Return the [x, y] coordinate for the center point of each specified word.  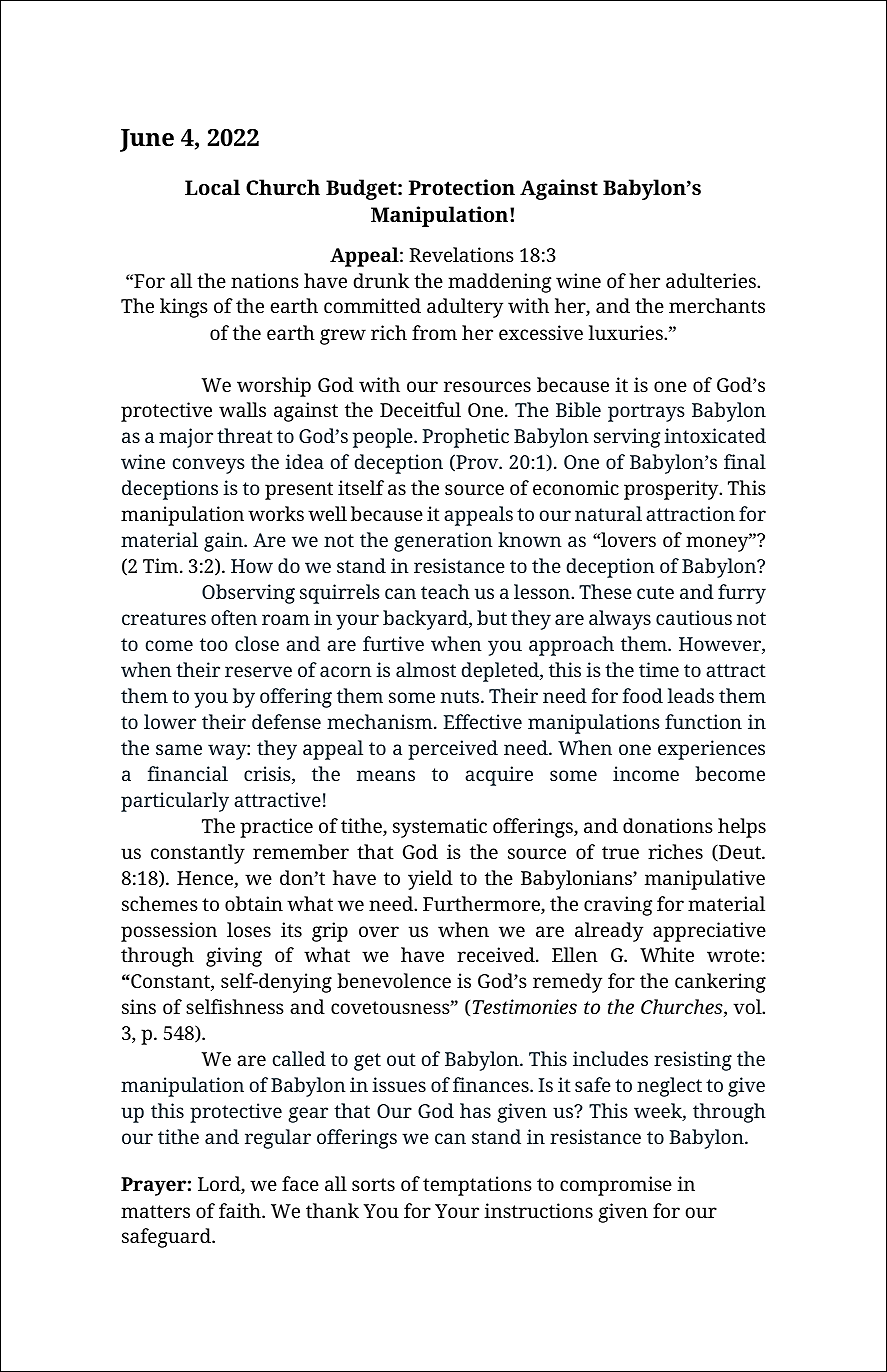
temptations [477, 1186]
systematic [440, 828]
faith [241, 1210]
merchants [717, 305]
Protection [462, 187]
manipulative [705, 880]
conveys [209, 466]
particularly [175, 802]
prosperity [672, 490]
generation [443, 542]
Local [212, 187]
